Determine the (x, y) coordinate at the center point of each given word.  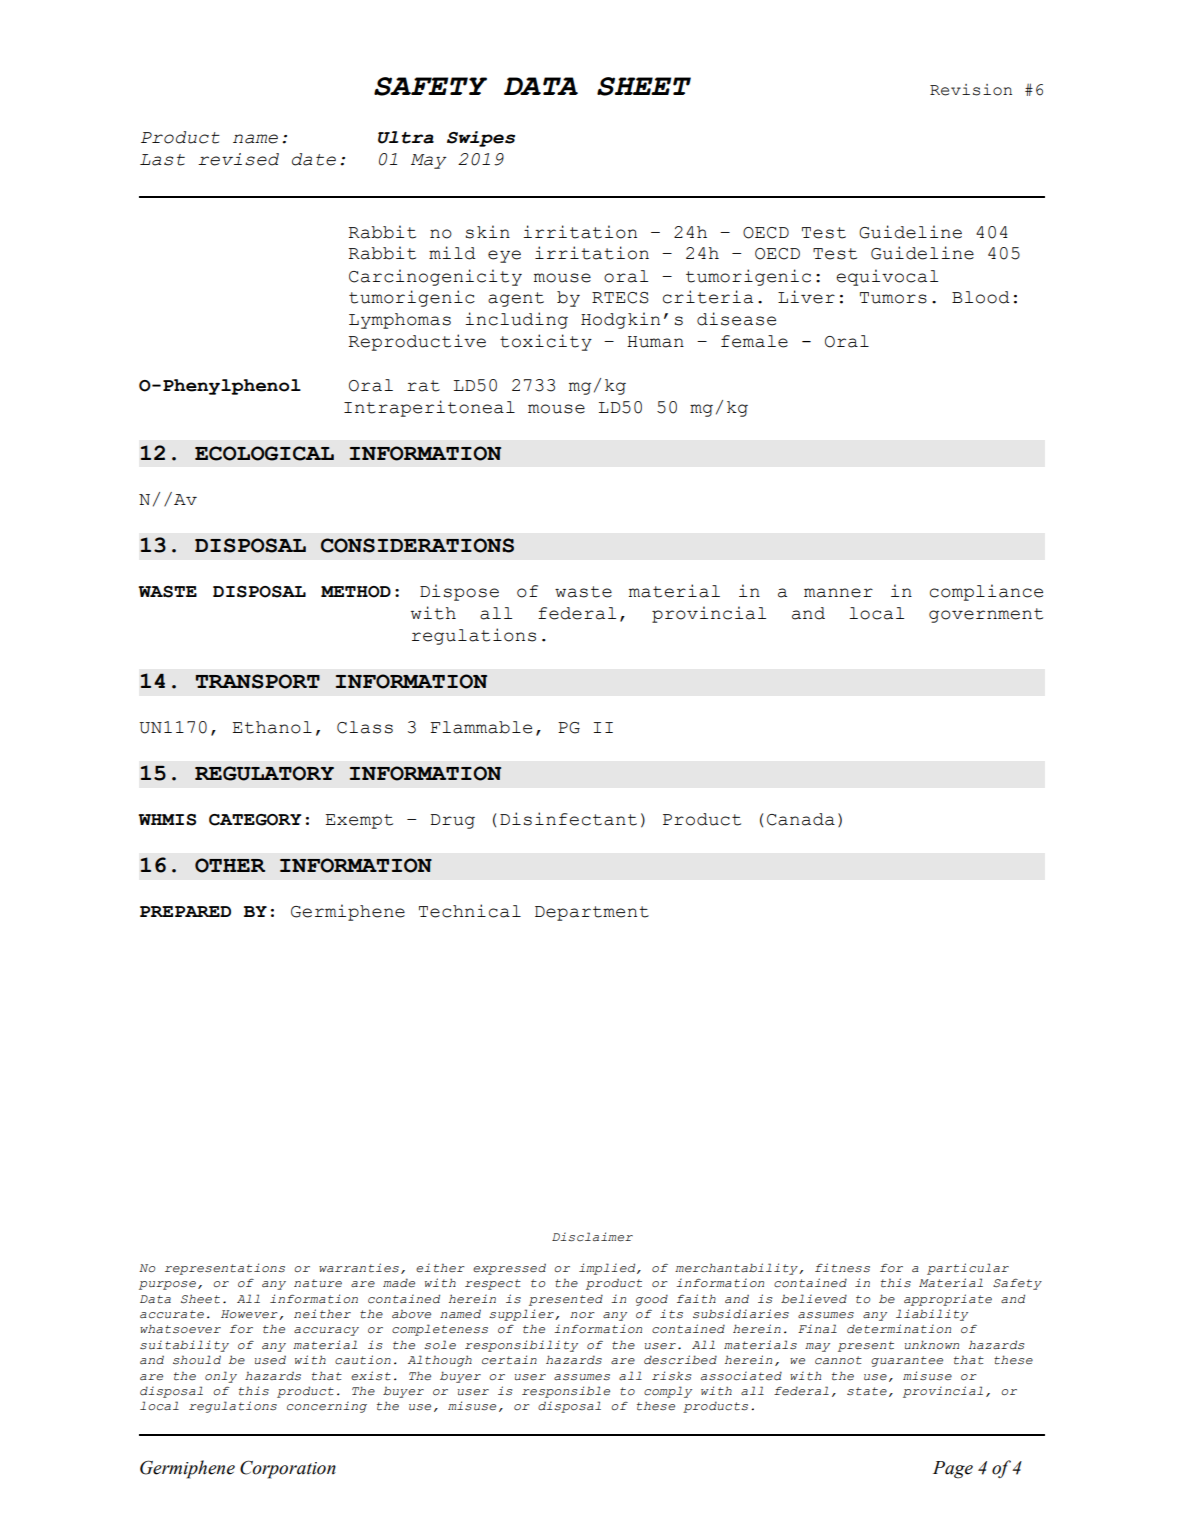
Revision (971, 90)
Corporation (288, 1469)
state (867, 1391)
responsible (566, 1392)
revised (238, 159)
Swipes (481, 139)
